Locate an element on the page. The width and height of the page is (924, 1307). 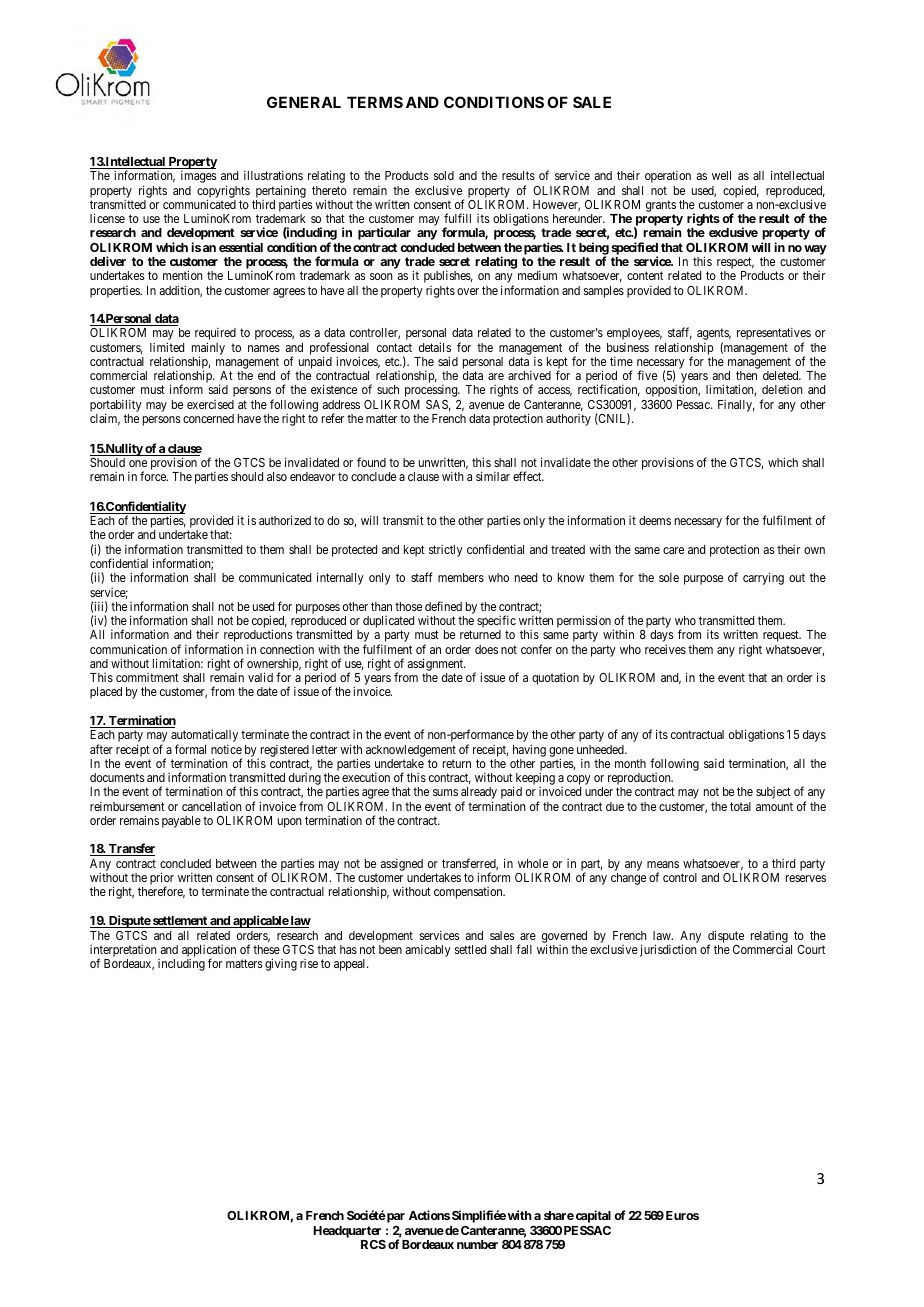
jurisdiction is located at coordinates (668, 950).
